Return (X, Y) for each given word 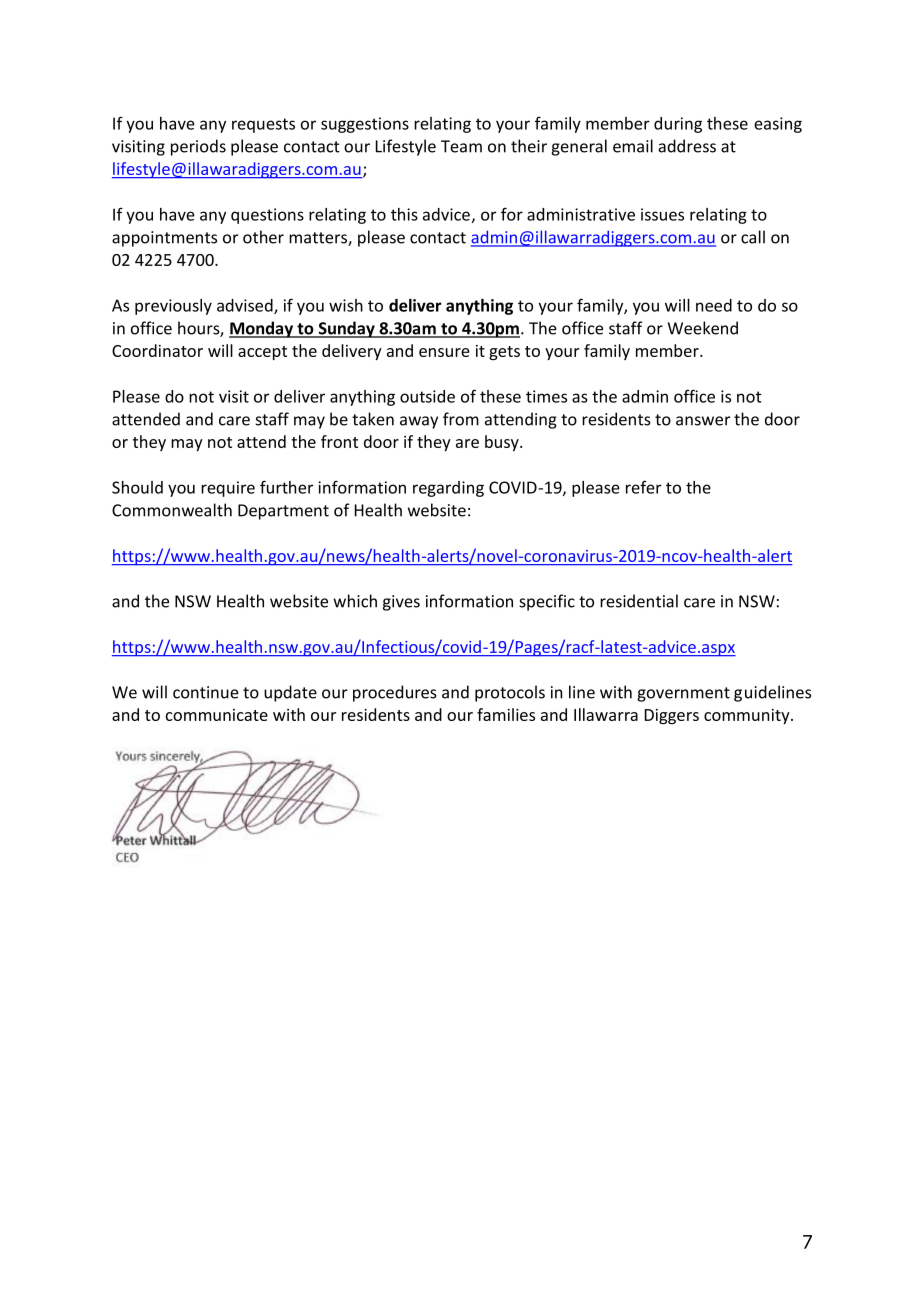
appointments (164, 239)
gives (401, 603)
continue (206, 692)
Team (461, 146)
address (687, 146)
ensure (444, 352)
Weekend (703, 328)
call (753, 237)
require (228, 489)
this (404, 214)
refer (644, 487)
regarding (448, 489)
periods (198, 147)
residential (639, 601)
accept (262, 353)
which (355, 601)
